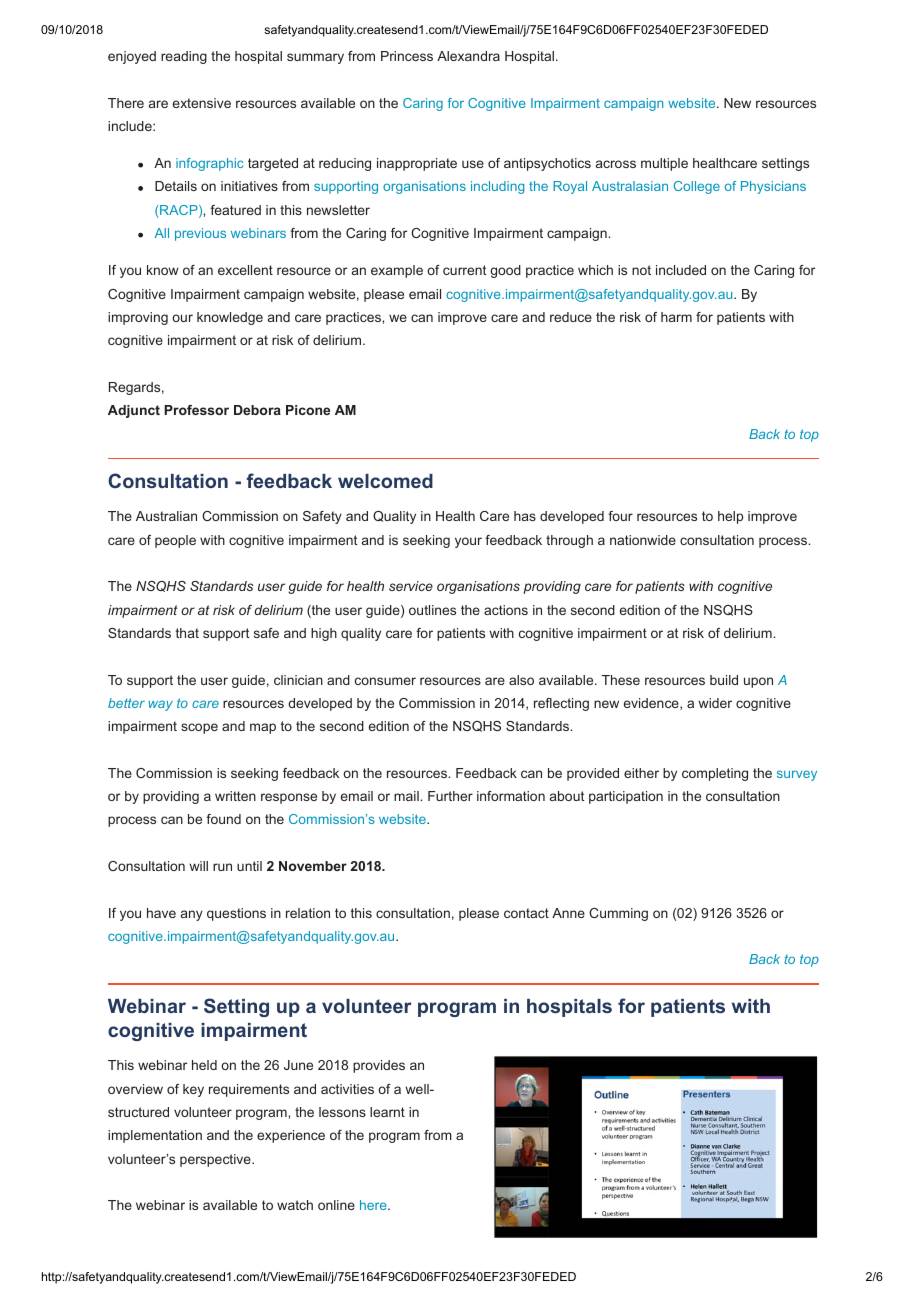 The image size is (924, 1308). What do you see at coordinates (468, 56) in the page?
I see `Alexandra` at bounding box center [468, 56].
